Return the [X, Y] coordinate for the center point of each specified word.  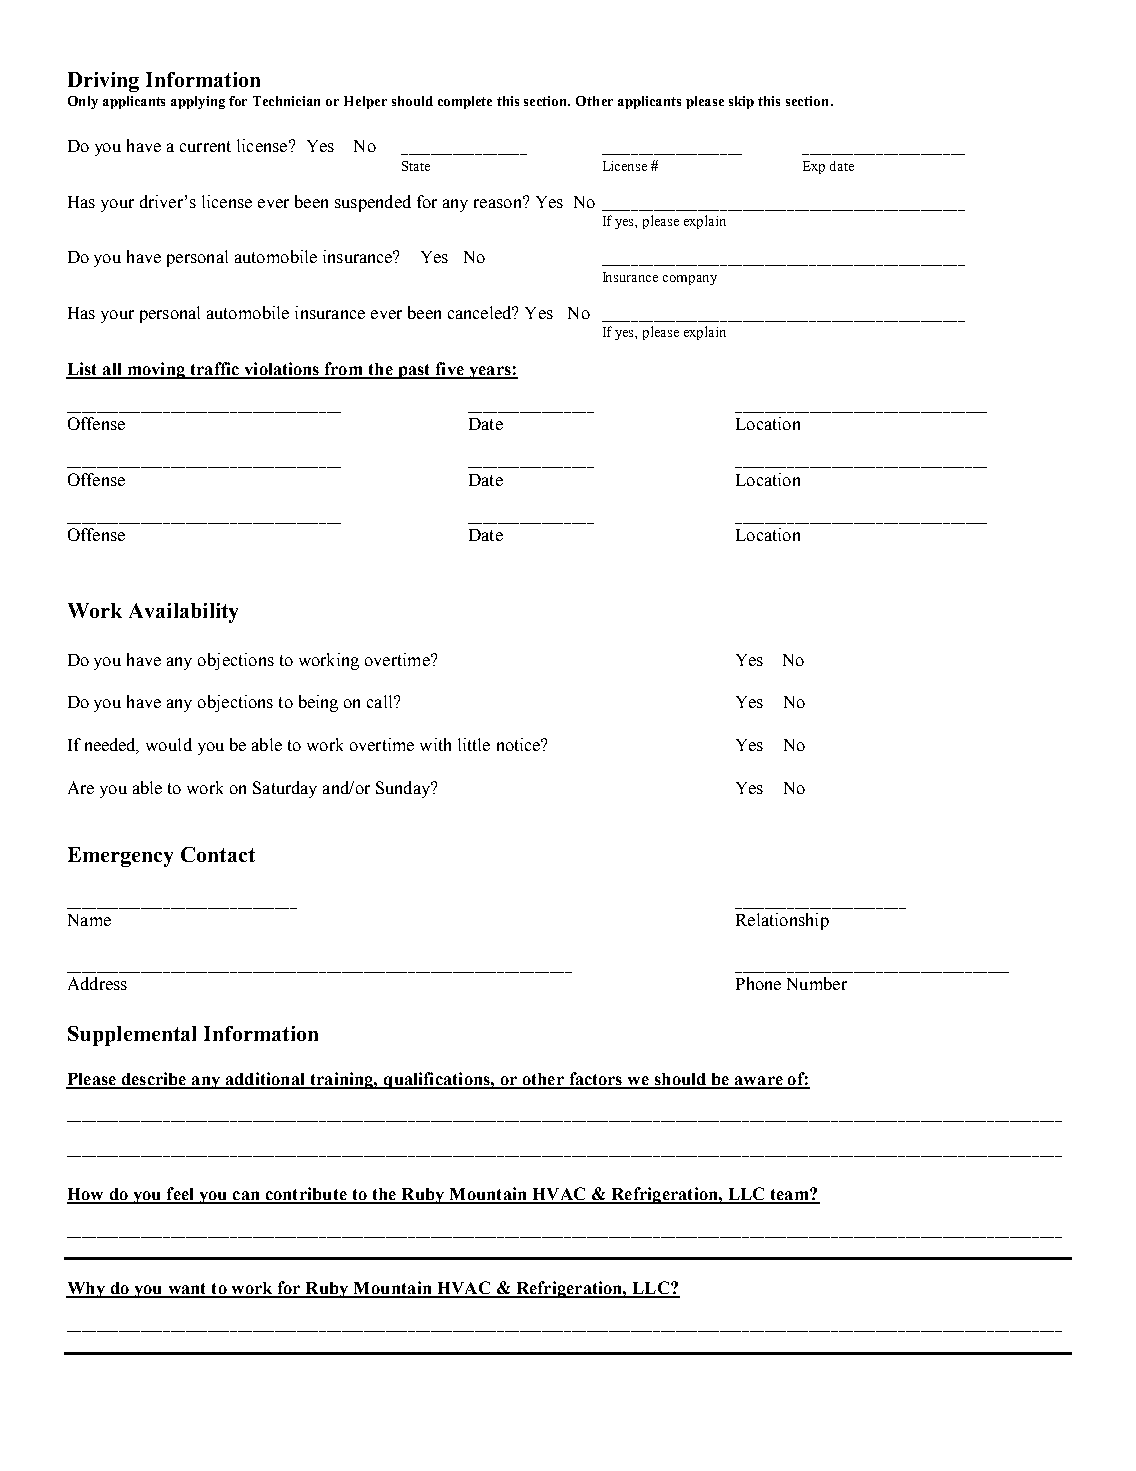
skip [741, 102]
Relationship [782, 921]
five [449, 370]
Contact [218, 854]
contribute [306, 1195]
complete [465, 102]
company [690, 280]
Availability [183, 613]
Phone [758, 983]
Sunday [404, 789]
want [187, 1290]
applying [198, 102]
